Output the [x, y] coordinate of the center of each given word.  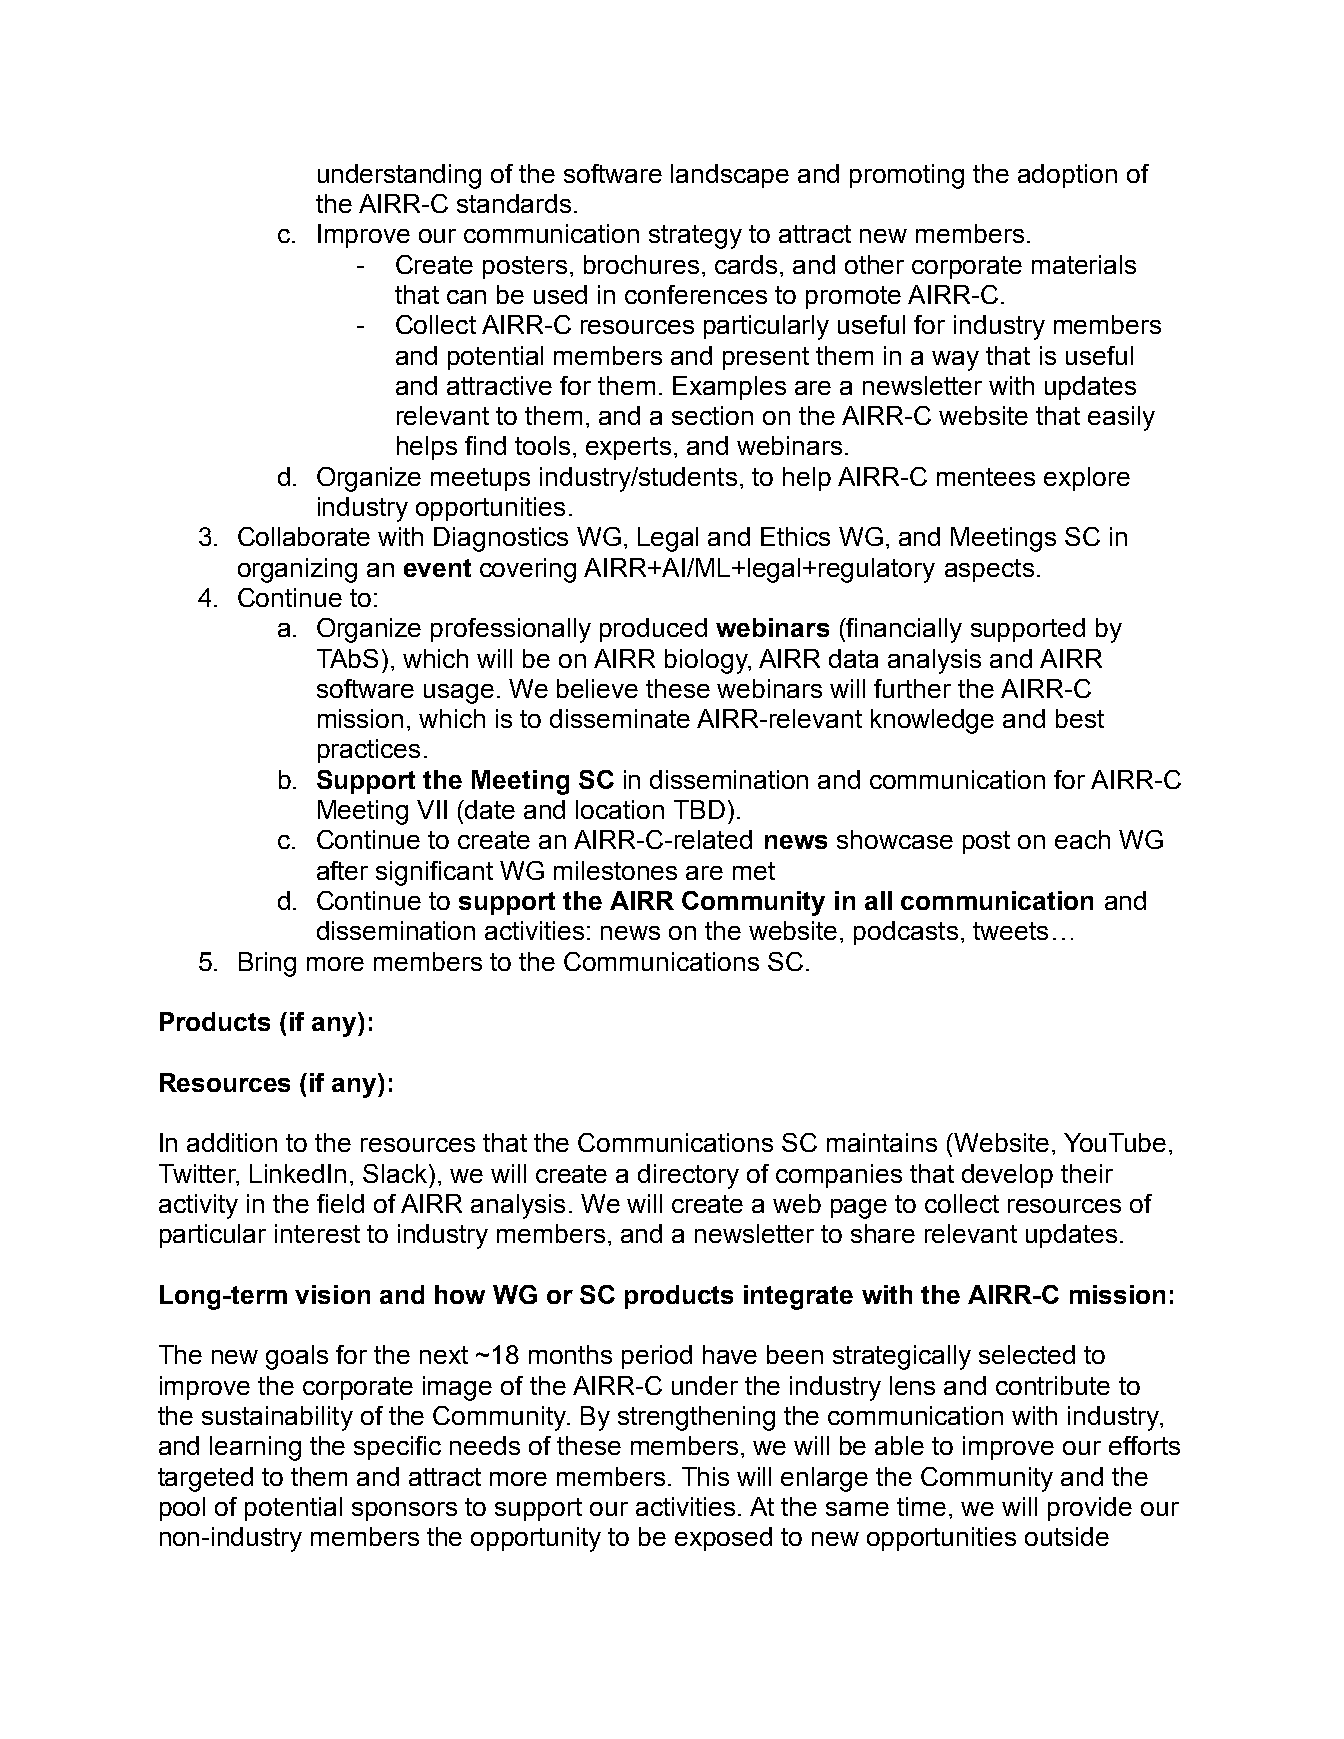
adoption [1067, 176]
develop [1007, 1176]
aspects [989, 570]
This [705, 1476]
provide [1090, 1509]
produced [653, 630]
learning [255, 1448]
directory [688, 1176]
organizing [297, 570]
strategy [695, 237]
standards [514, 203]
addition [232, 1142]
